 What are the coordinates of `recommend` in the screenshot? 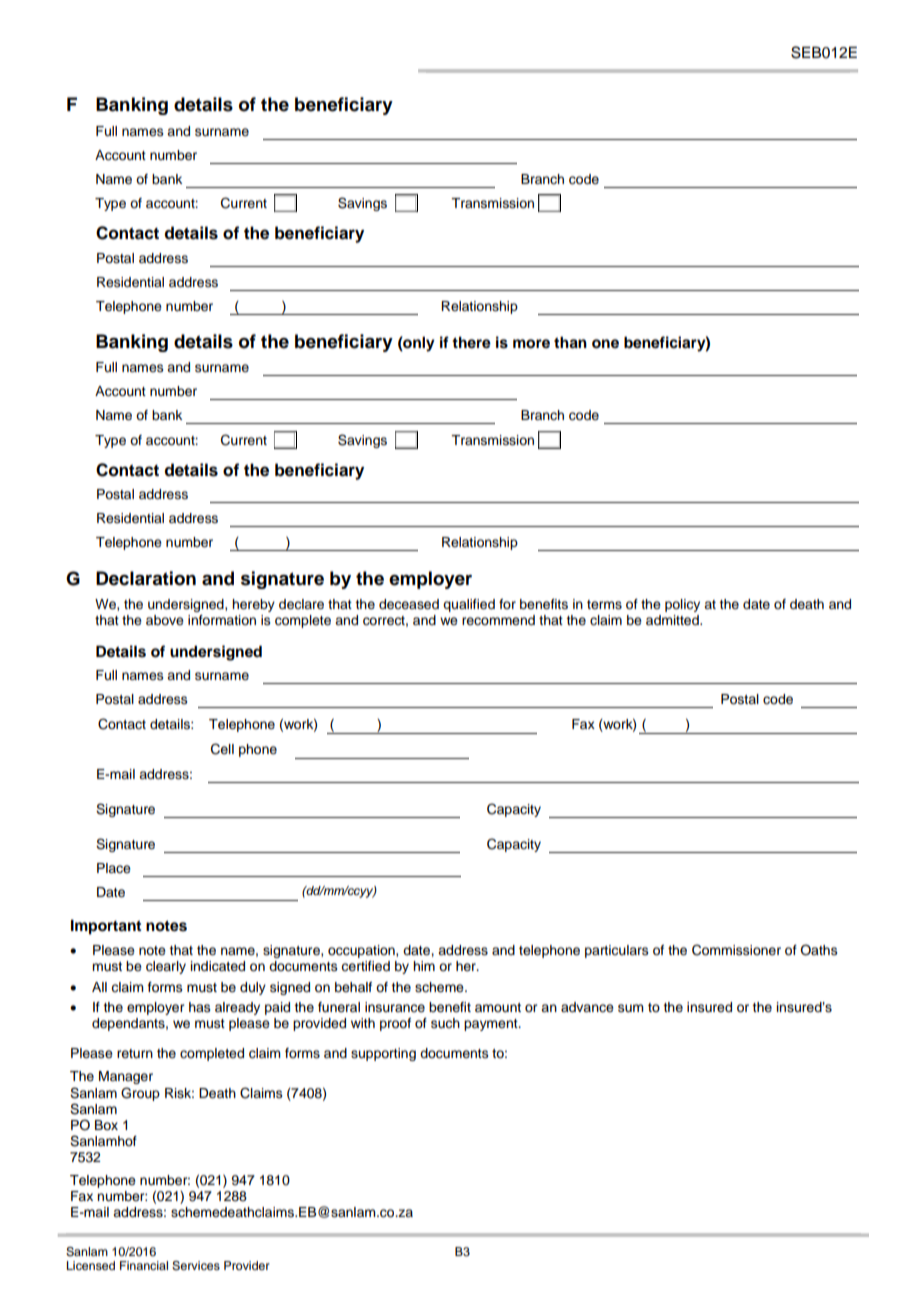 It's located at (498, 620).
